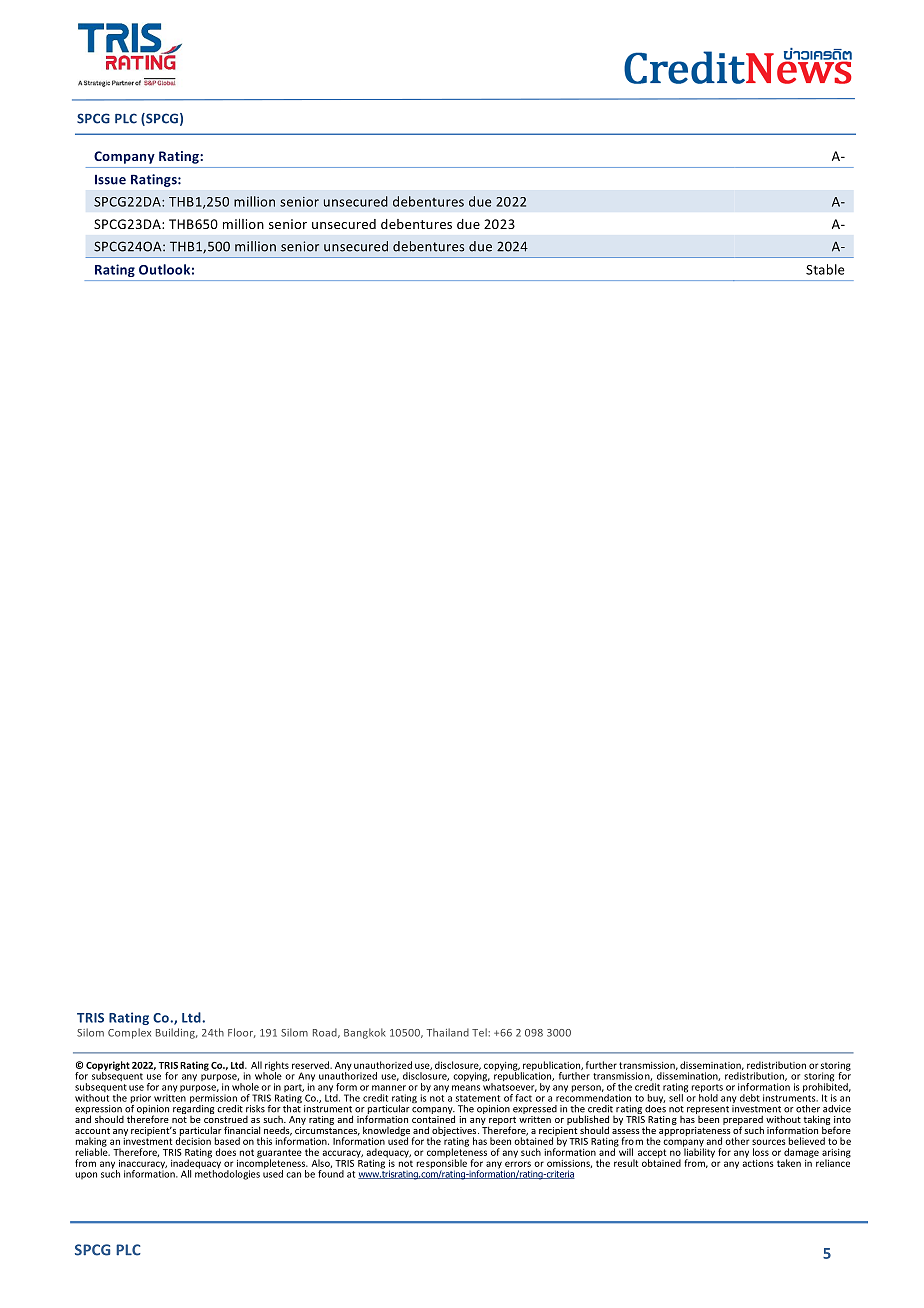 The image size is (924, 1308). I want to click on objectives, so click(455, 1132).
